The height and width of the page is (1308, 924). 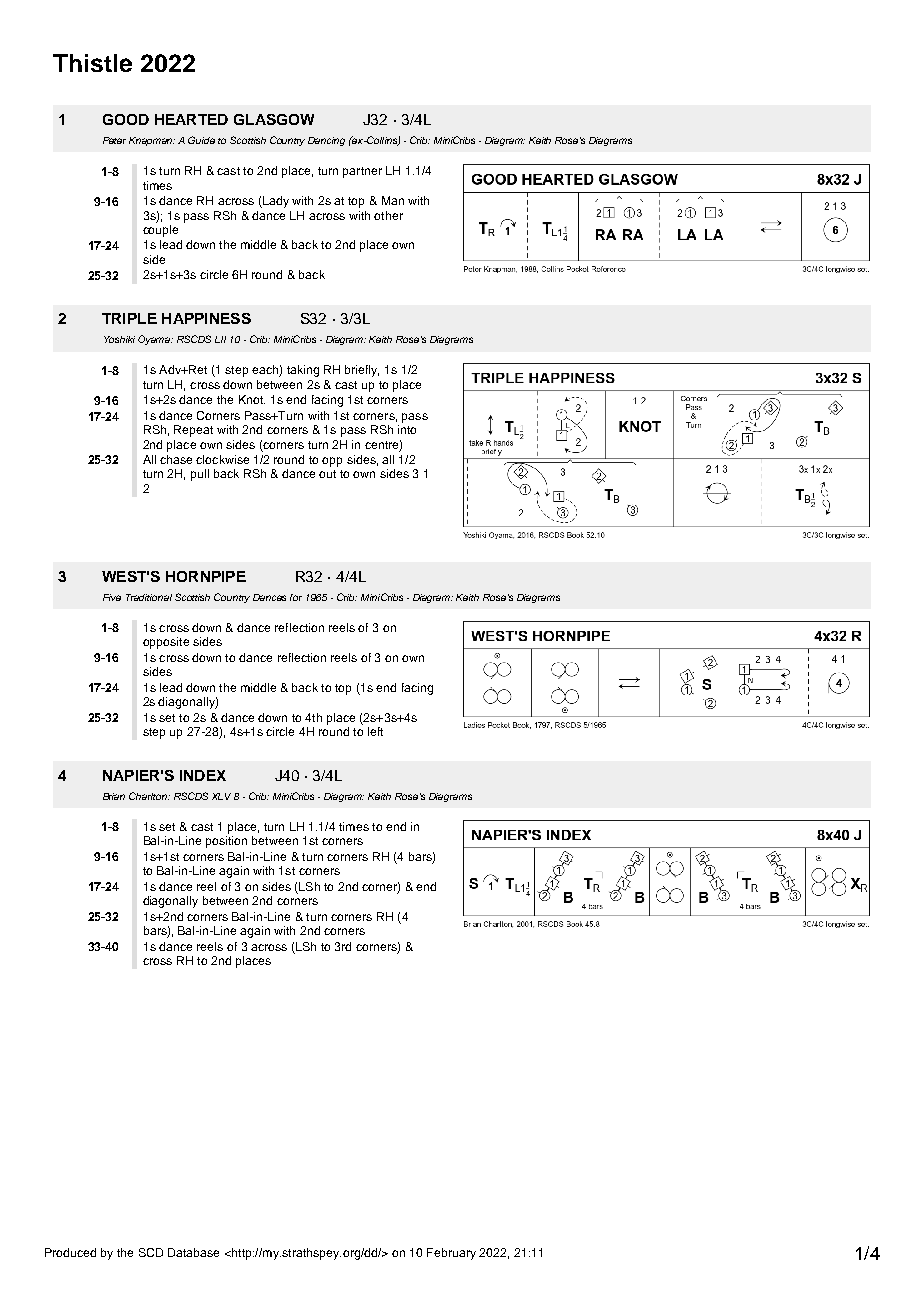 I want to click on Five, so click(x=112, y=597).
